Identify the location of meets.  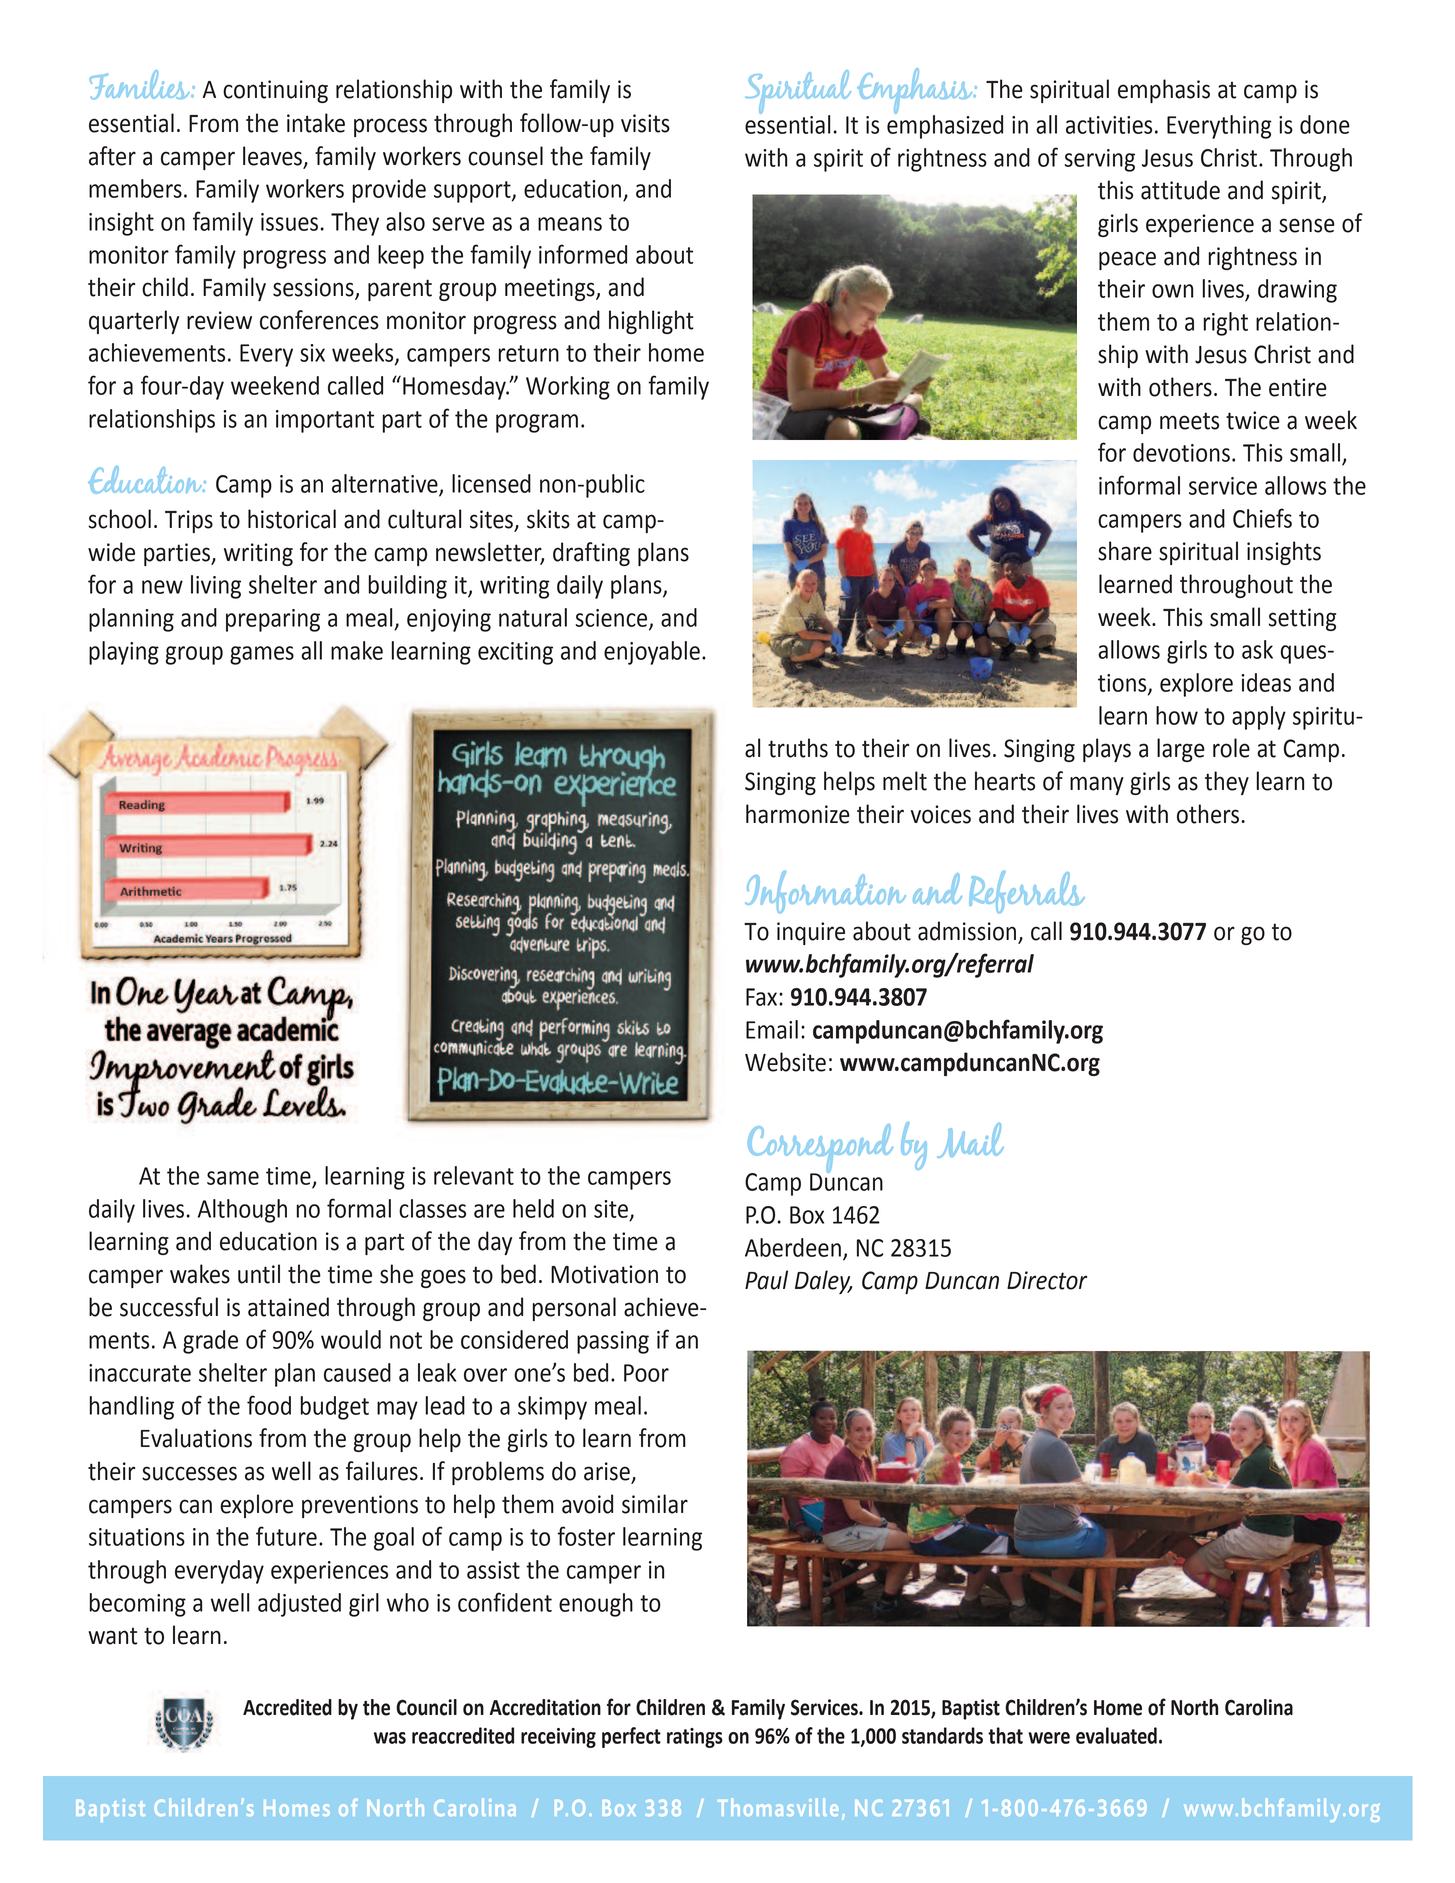
(1189, 421).
